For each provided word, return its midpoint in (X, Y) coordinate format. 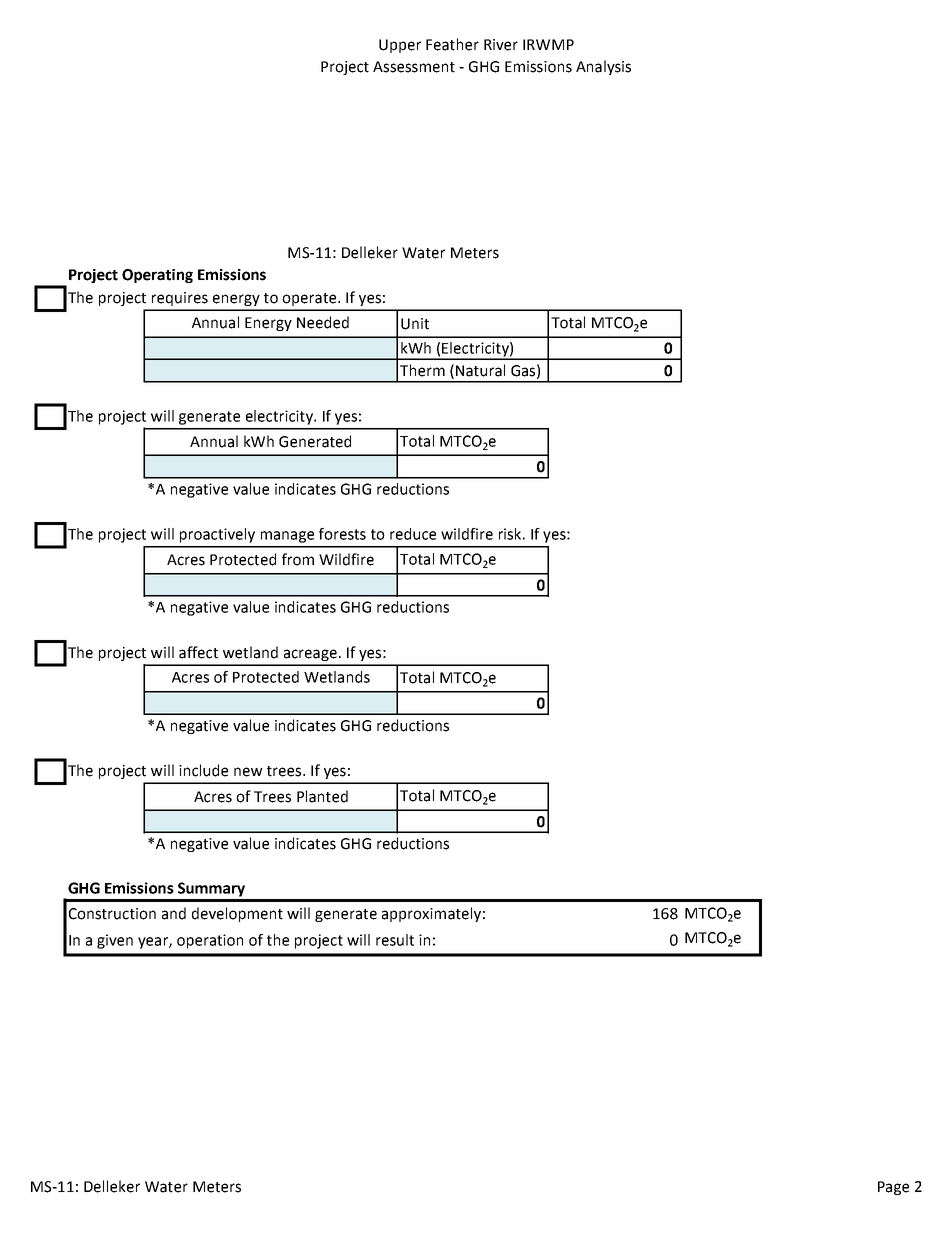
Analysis (603, 67)
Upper (400, 46)
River (501, 45)
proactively (217, 535)
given (115, 941)
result (395, 940)
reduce (413, 534)
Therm (422, 370)
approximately (431, 914)
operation (210, 941)
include (203, 770)
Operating (157, 276)
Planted (322, 796)
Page (893, 1188)
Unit (415, 324)
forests (342, 534)
